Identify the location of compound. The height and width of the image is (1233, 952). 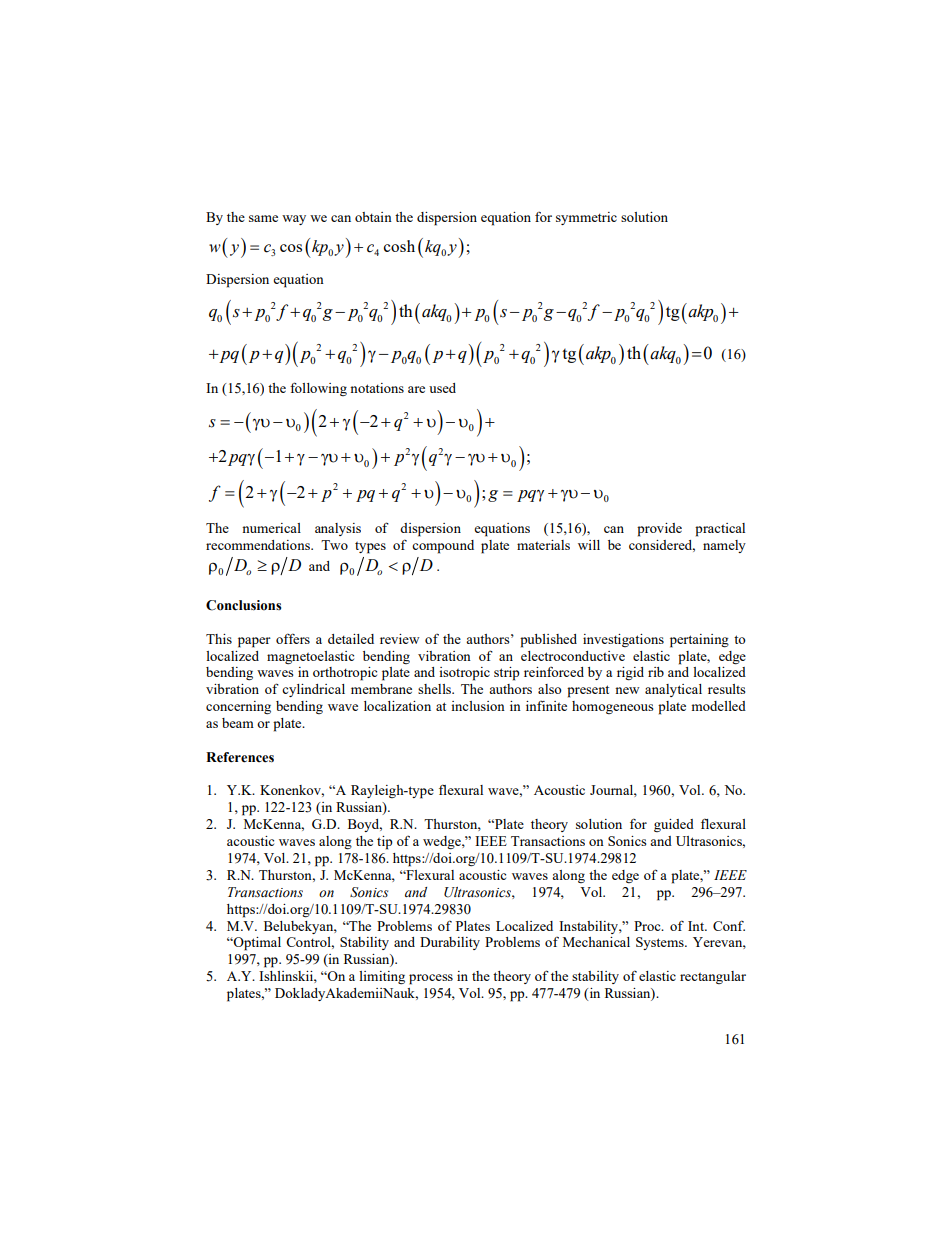
(443, 547).
